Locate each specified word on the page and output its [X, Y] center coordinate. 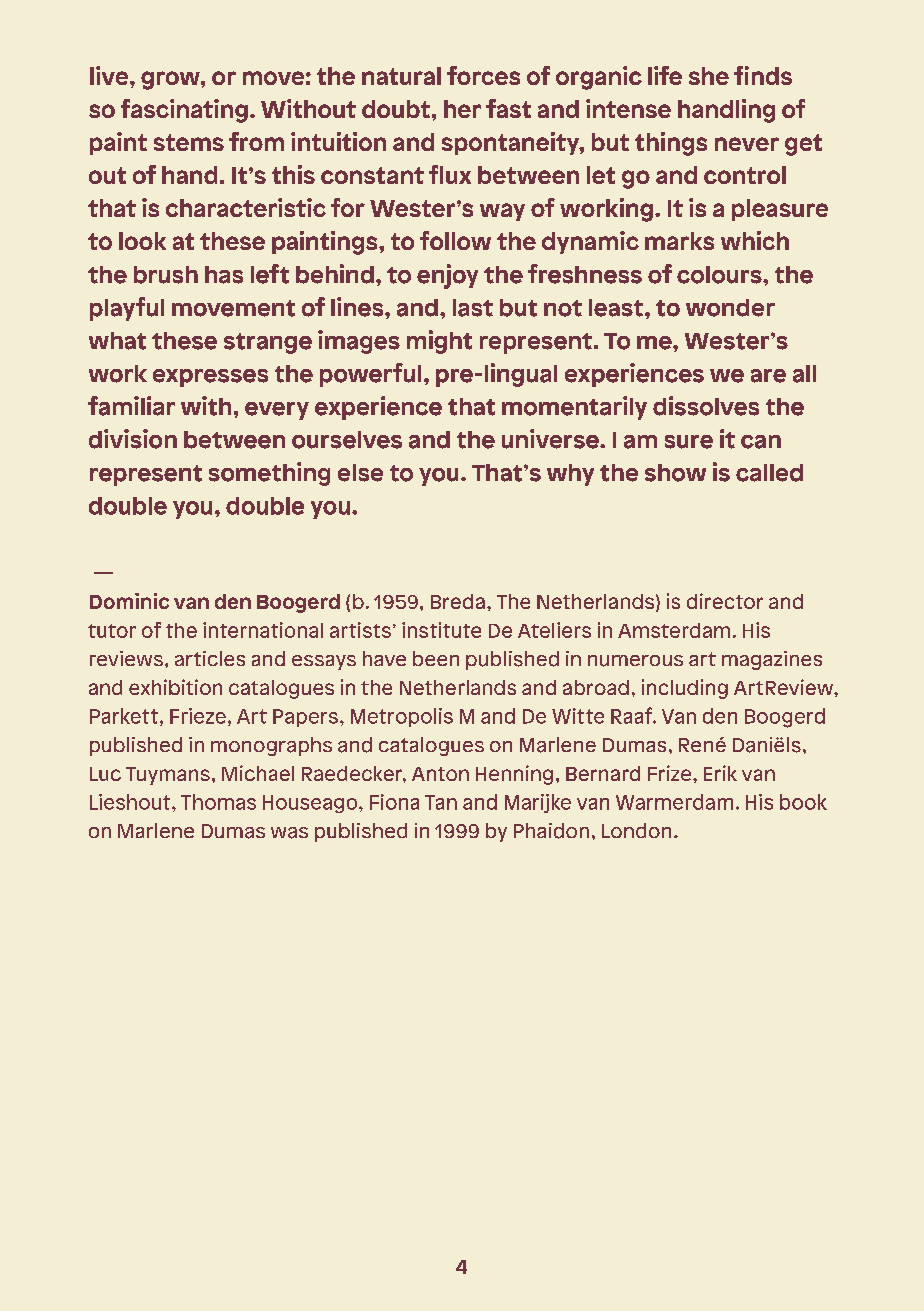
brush [166, 275]
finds [763, 75]
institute [441, 630]
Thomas [218, 802]
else [360, 473]
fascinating [184, 111]
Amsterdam [674, 630]
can [761, 442]
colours [720, 275]
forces [483, 75]
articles [210, 658]
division [133, 439]
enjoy [447, 276]
